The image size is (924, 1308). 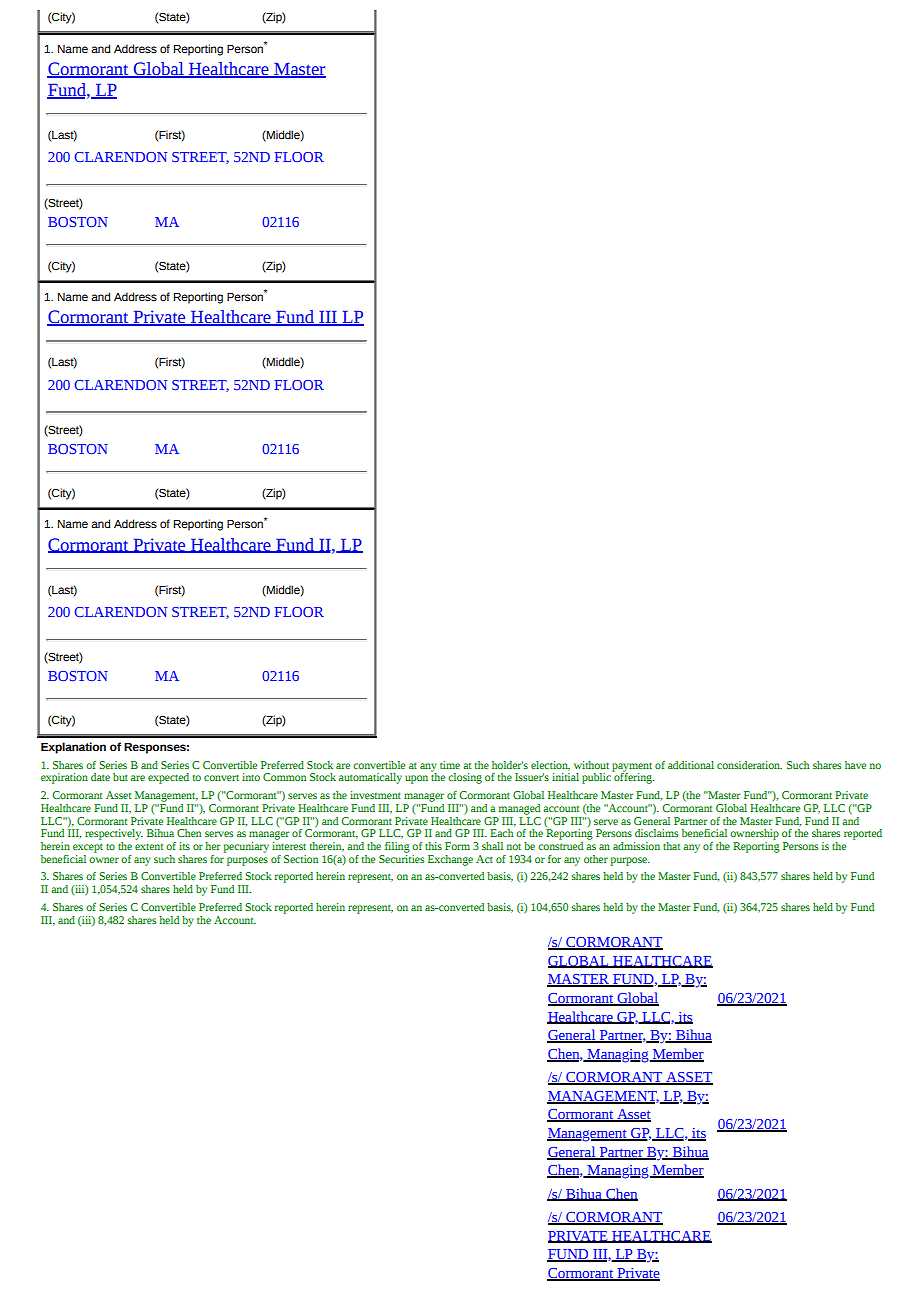 What do you see at coordinates (656, 833) in the screenshot?
I see `disclaims` at bounding box center [656, 833].
